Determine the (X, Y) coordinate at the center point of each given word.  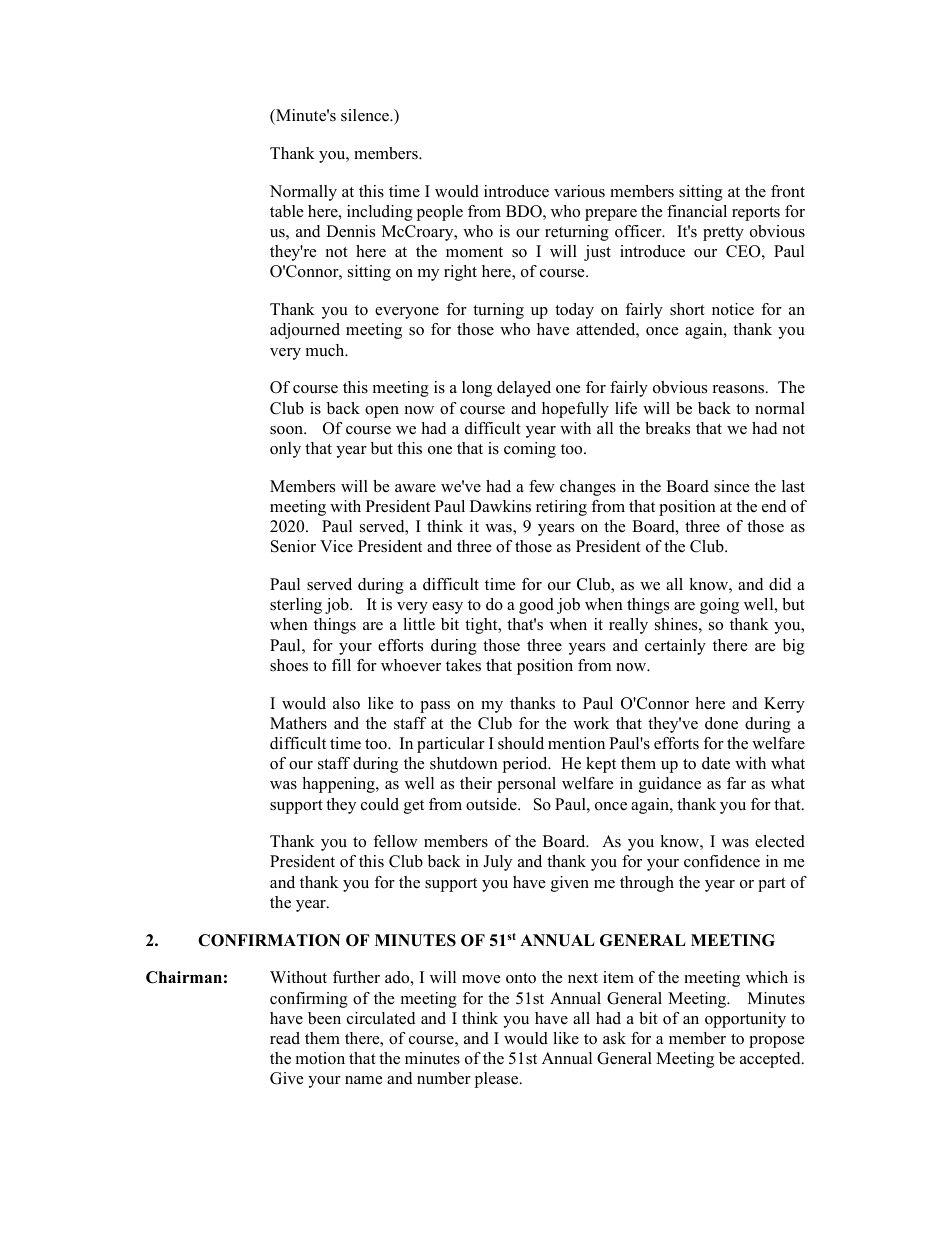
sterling (296, 606)
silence (366, 115)
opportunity (745, 1020)
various (579, 191)
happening (339, 785)
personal (526, 785)
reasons (738, 389)
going (719, 606)
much (326, 350)
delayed (524, 389)
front (788, 191)
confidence (722, 861)
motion (320, 1058)
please (498, 1080)
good (536, 606)
